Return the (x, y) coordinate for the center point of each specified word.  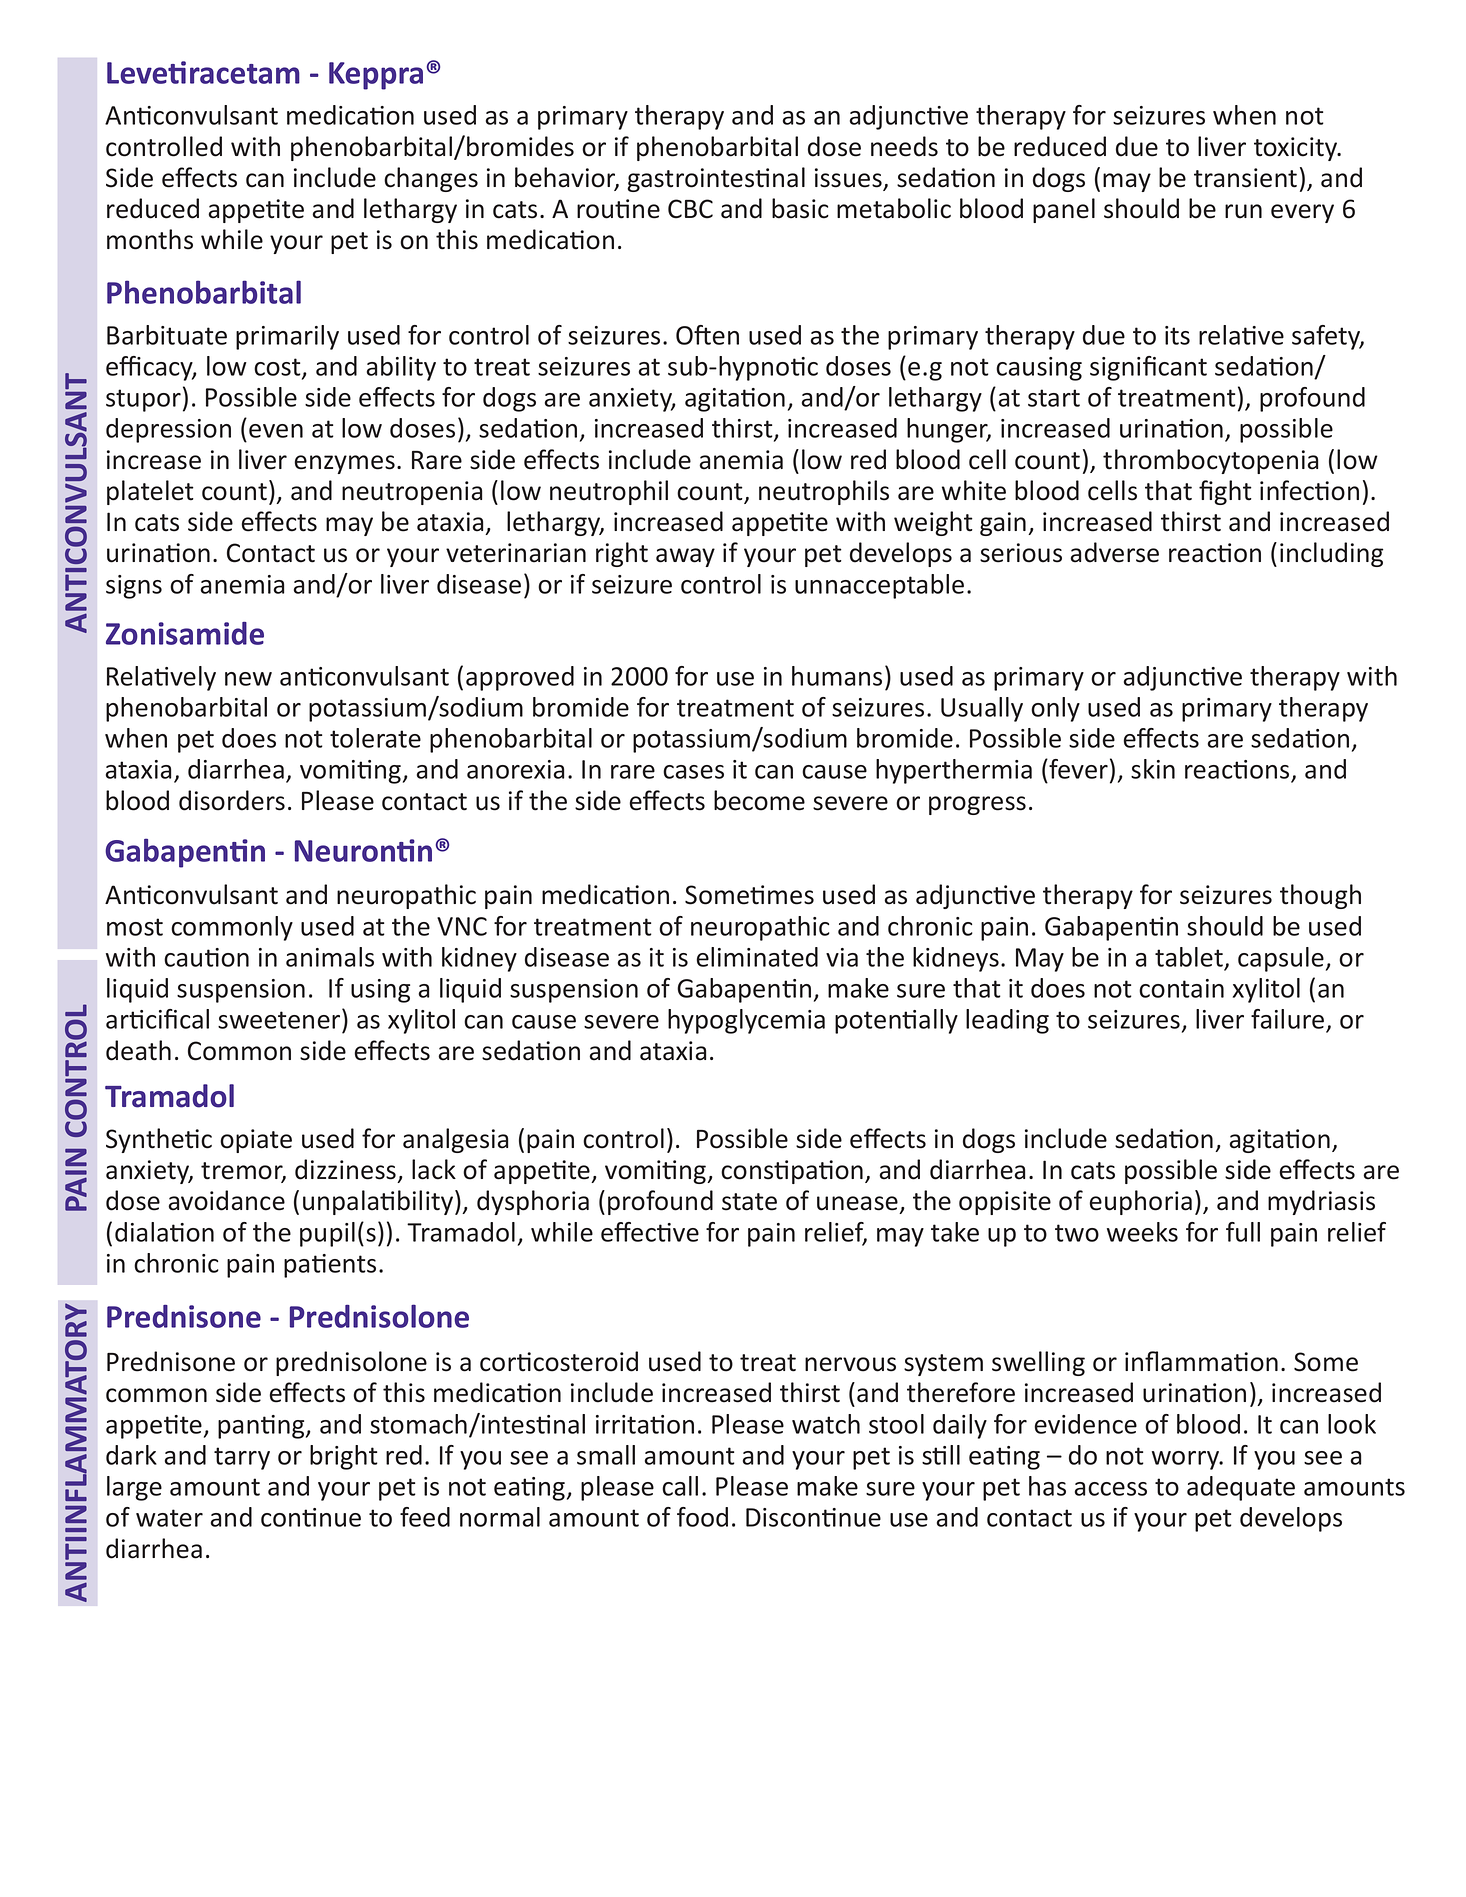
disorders (232, 800)
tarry (242, 1458)
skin (1153, 769)
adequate (1241, 1488)
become (759, 800)
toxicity (1297, 149)
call (680, 1486)
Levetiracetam (203, 72)
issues (849, 179)
